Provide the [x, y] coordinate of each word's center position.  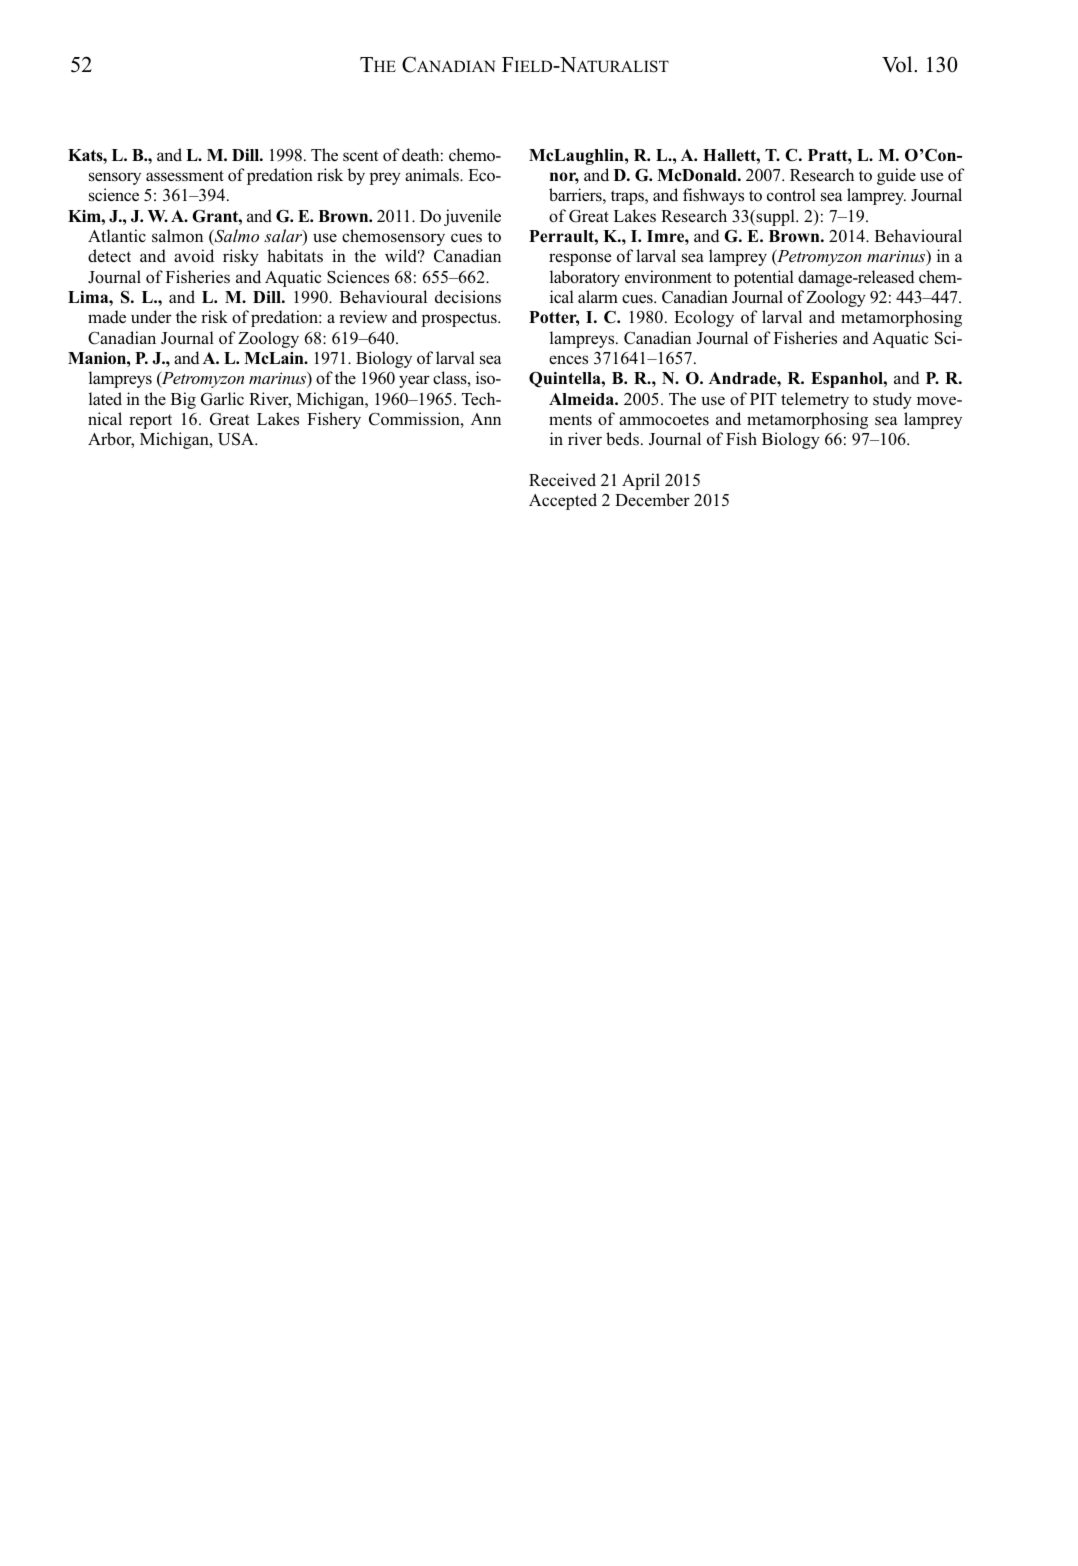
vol [898, 64]
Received [562, 479]
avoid [194, 256]
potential [764, 278]
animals [433, 174]
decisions [468, 297]
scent [360, 156]
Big [183, 400]
